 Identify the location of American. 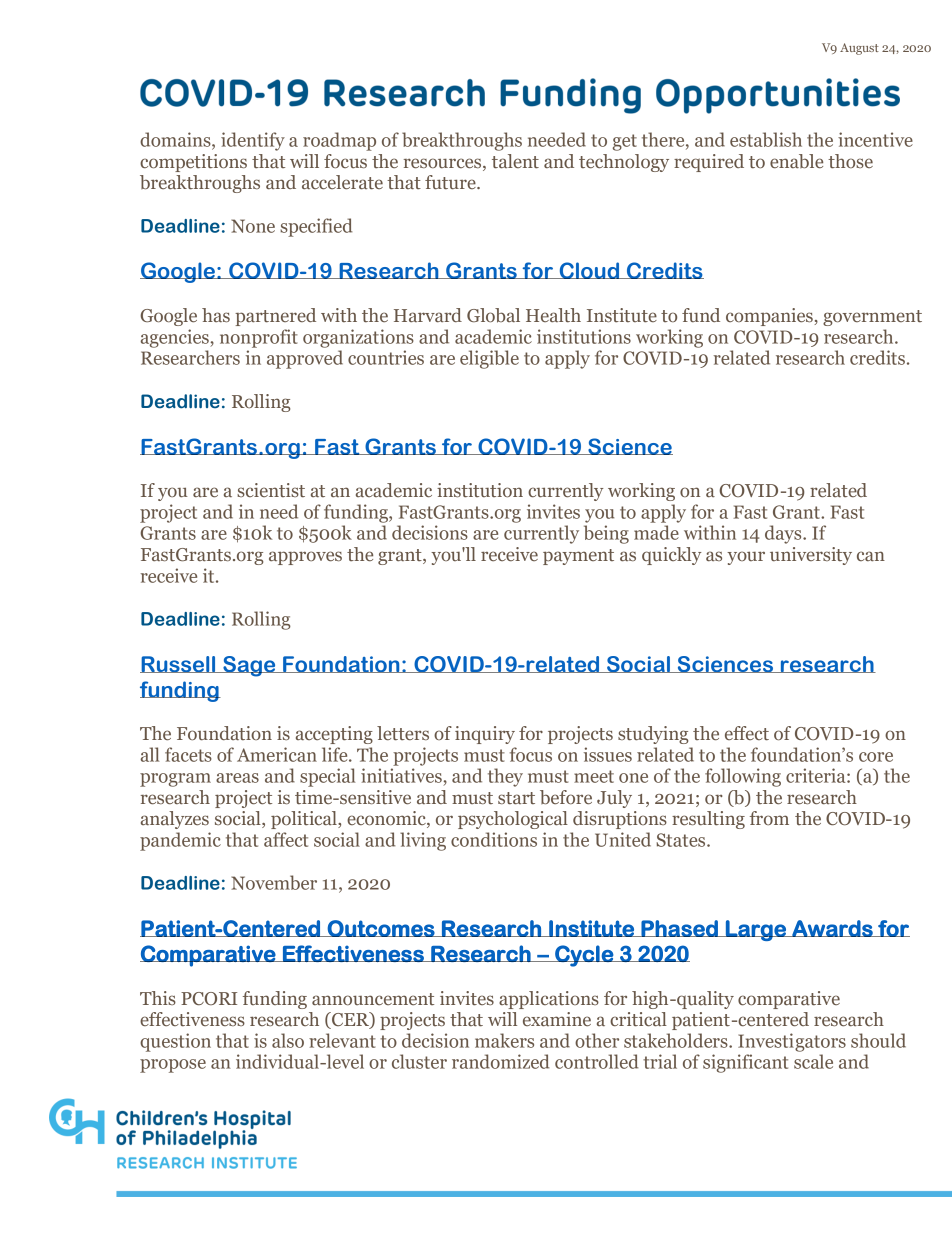
(277, 754).
